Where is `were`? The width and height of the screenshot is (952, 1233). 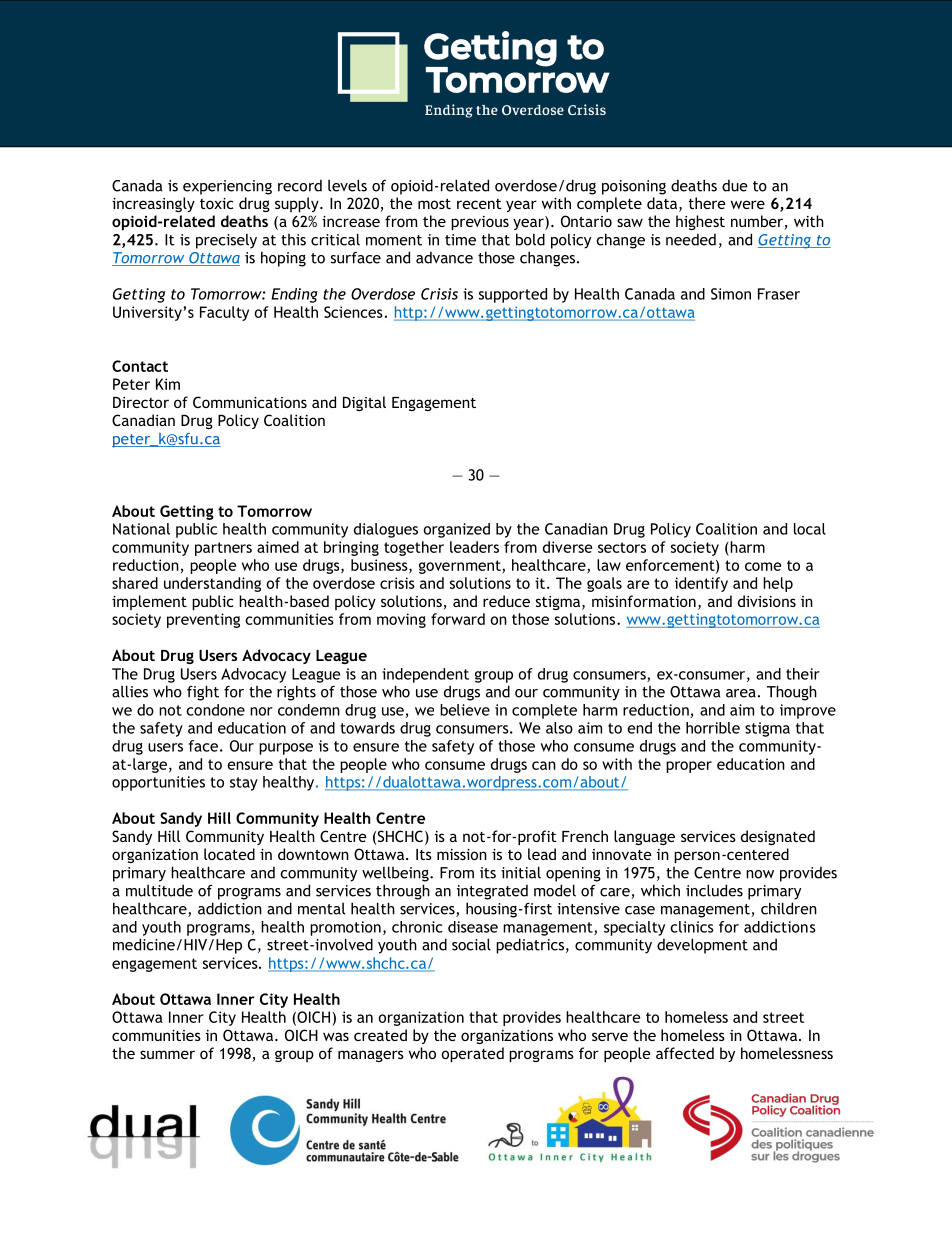
were is located at coordinates (748, 204).
